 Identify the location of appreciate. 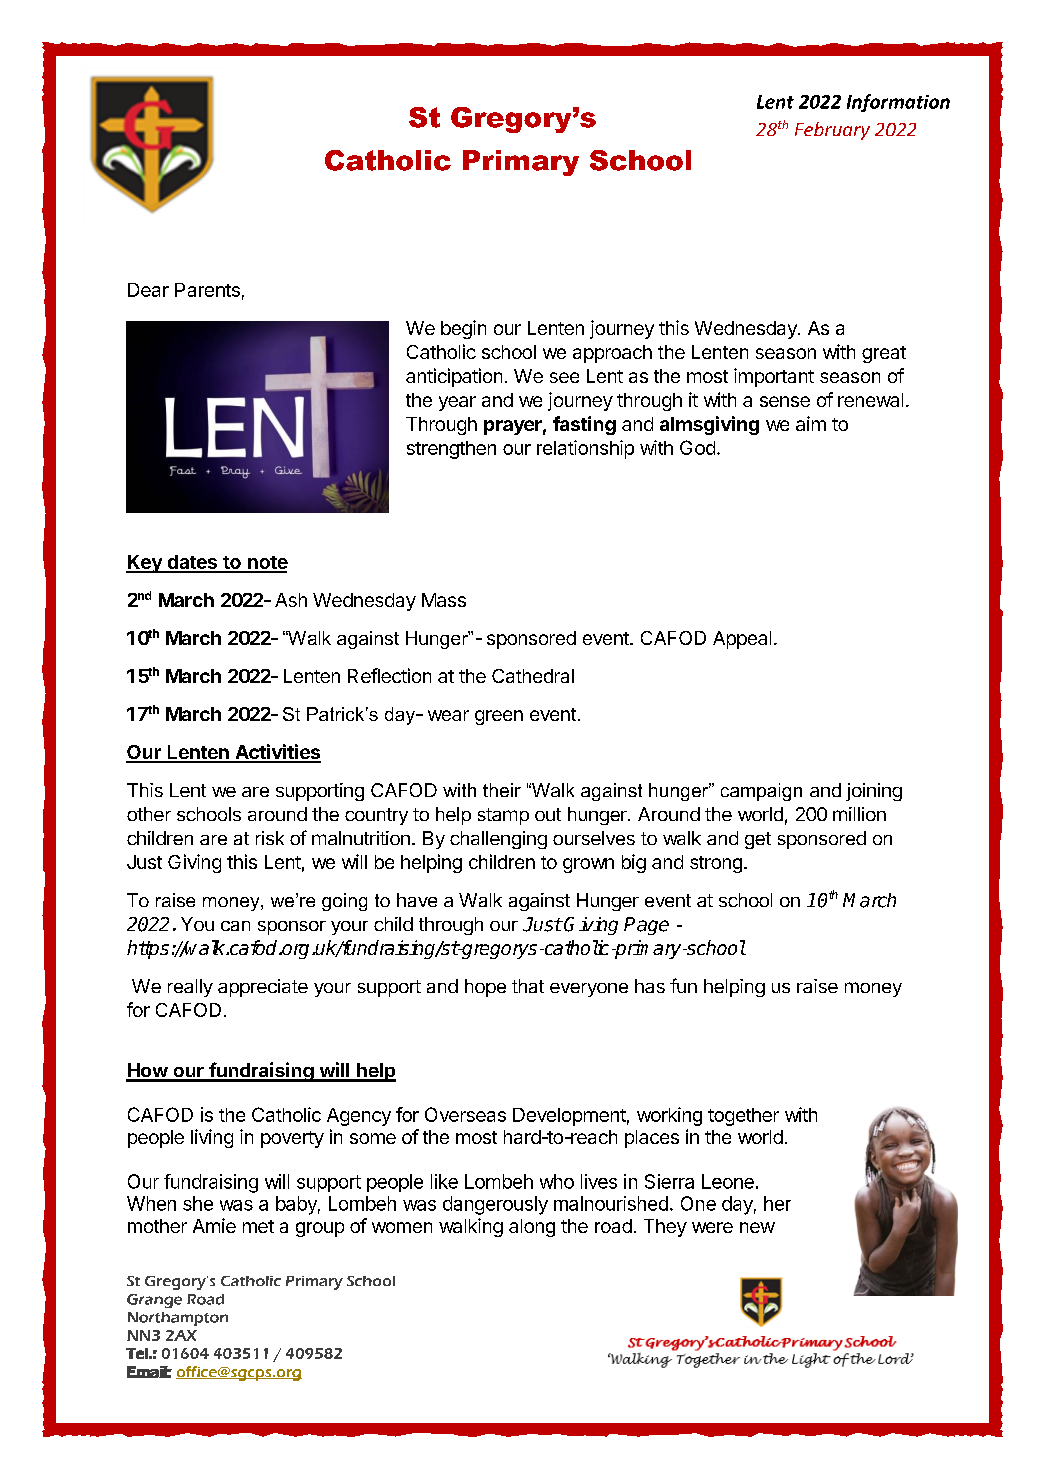
(263, 988).
